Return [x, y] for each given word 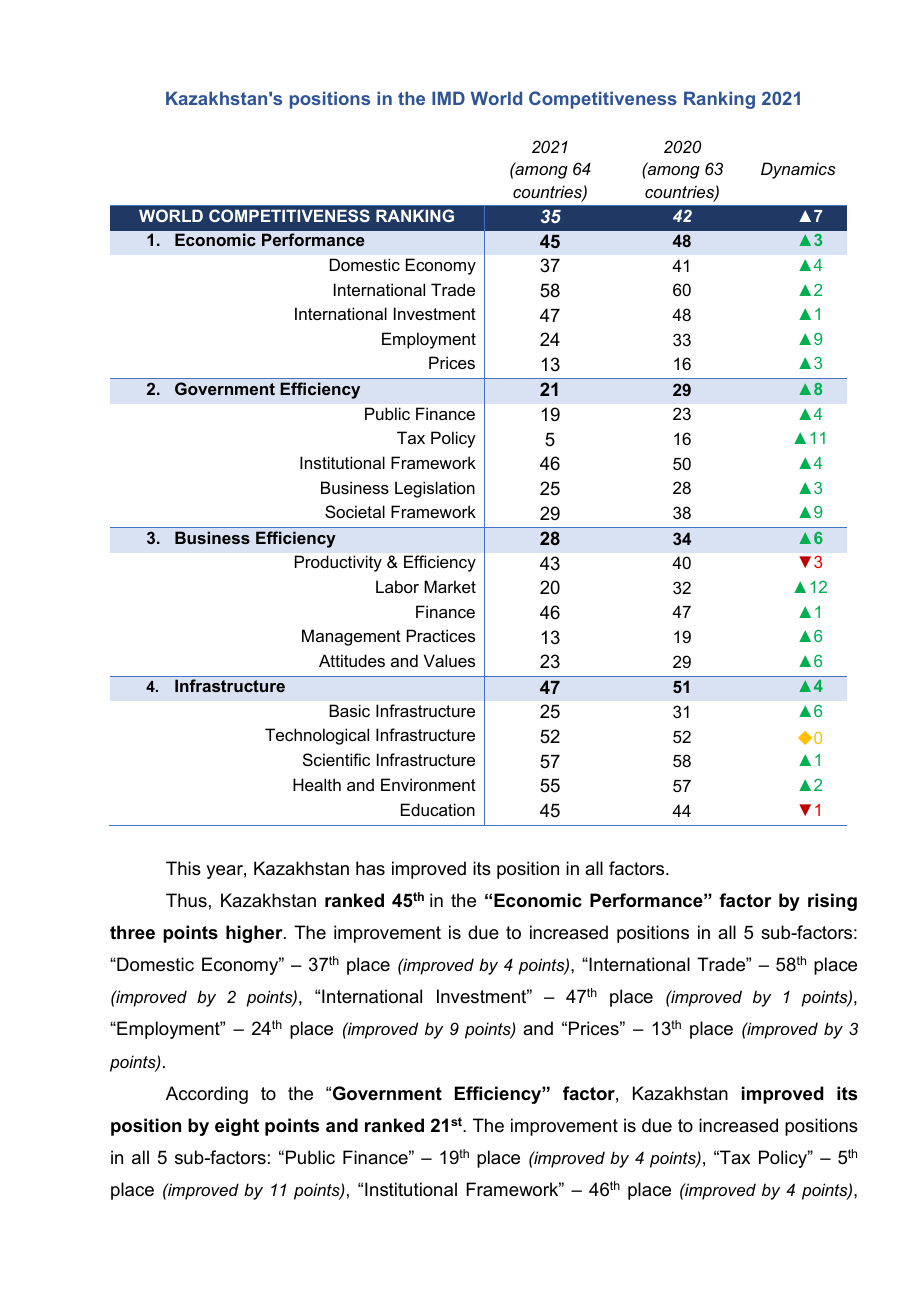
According [207, 1095]
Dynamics [798, 170]
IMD [448, 98]
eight [237, 1127]
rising [832, 902]
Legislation [435, 489]
